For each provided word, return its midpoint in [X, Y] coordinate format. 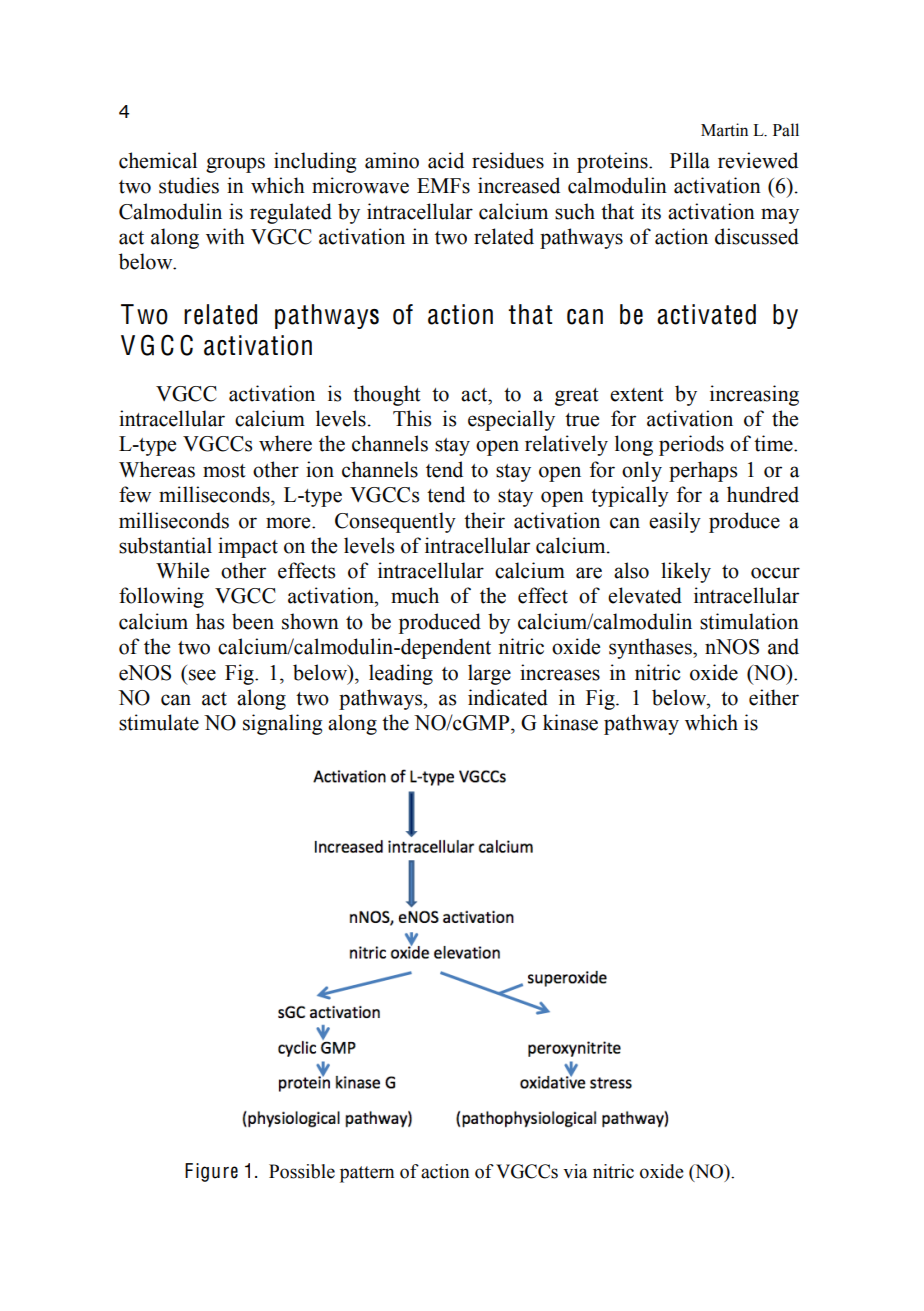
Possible [302, 1171]
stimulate [159, 722]
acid [446, 160]
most [224, 471]
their [484, 520]
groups [235, 165]
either [774, 697]
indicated [508, 697]
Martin [724, 130]
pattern [367, 1174]
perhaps [703, 471]
